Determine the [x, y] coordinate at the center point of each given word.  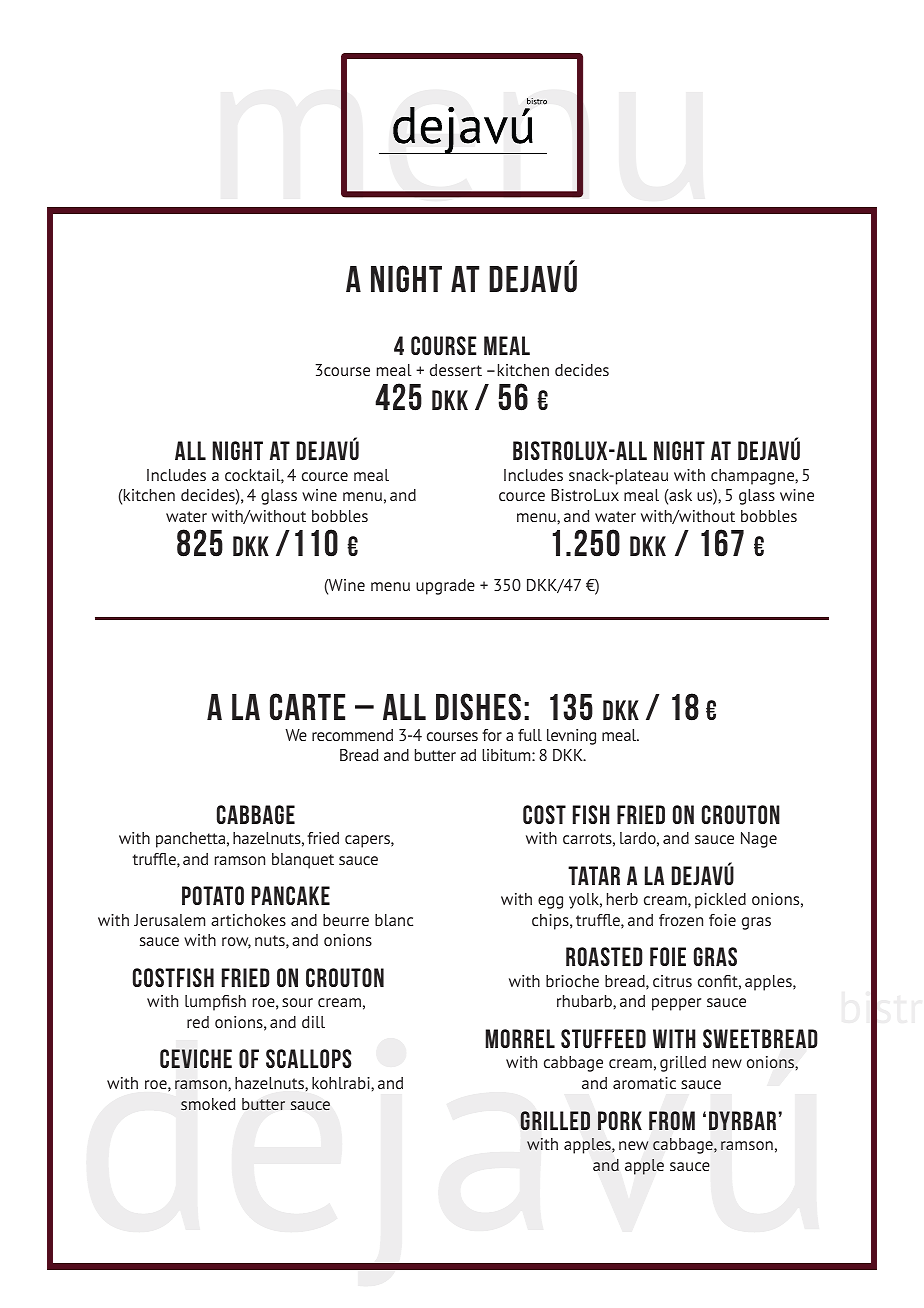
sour [297, 1002]
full [530, 735]
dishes [478, 707]
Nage [759, 840]
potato [213, 895]
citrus [672, 981]
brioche [572, 981]
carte [307, 706]
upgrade [445, 587]
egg [550, 902]
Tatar [594, 875]
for [492, 735]
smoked [208, 1104]
